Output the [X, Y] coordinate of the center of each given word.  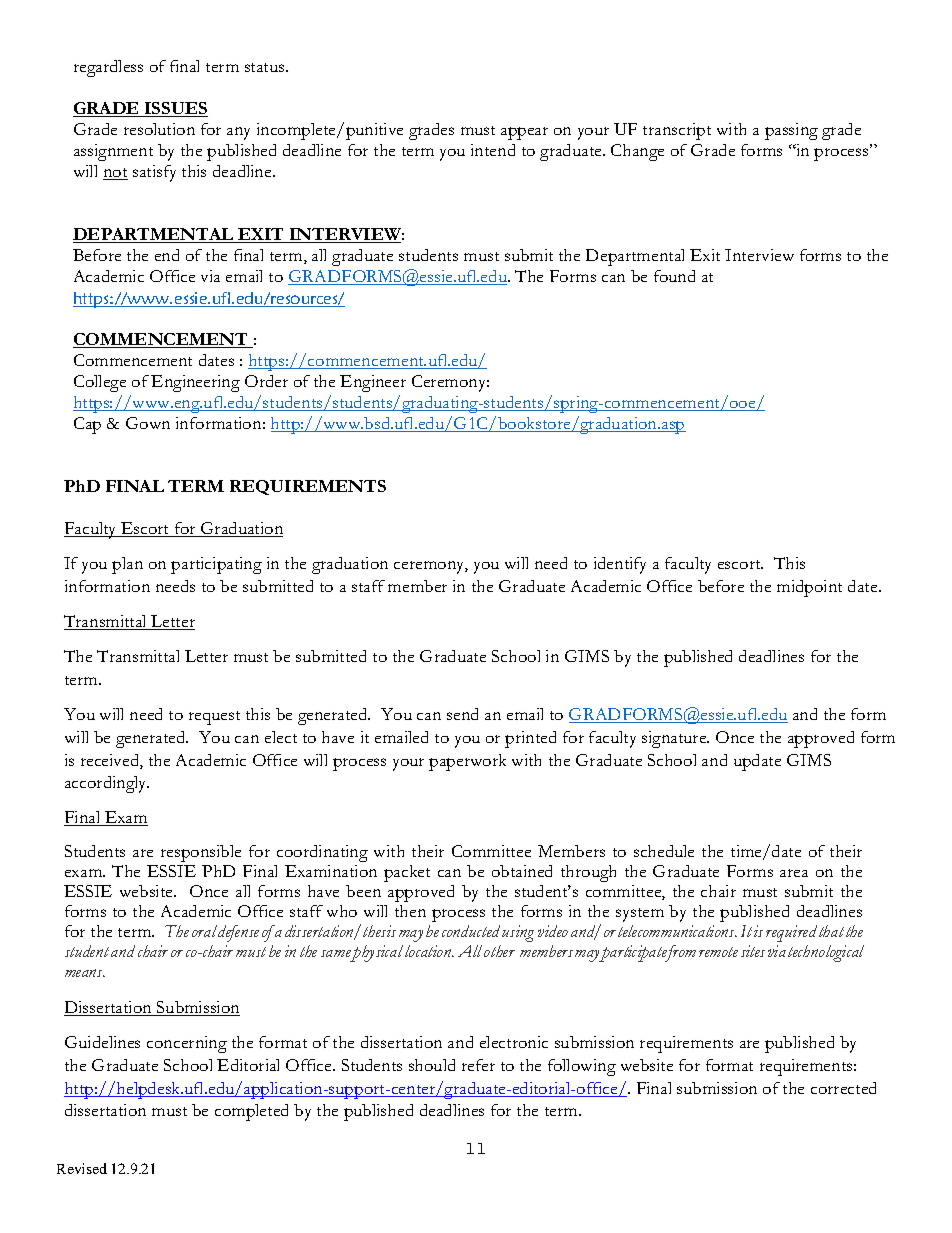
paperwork [467, 762]
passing [791, 131]
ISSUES [175, 109]
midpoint [809, 588]
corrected [843, 1088]
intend [493, 150]
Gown [148, 423]
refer [478, 1065]
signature [675, 739]
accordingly [107, 784]
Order [266, 381]
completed [251, 1112]
